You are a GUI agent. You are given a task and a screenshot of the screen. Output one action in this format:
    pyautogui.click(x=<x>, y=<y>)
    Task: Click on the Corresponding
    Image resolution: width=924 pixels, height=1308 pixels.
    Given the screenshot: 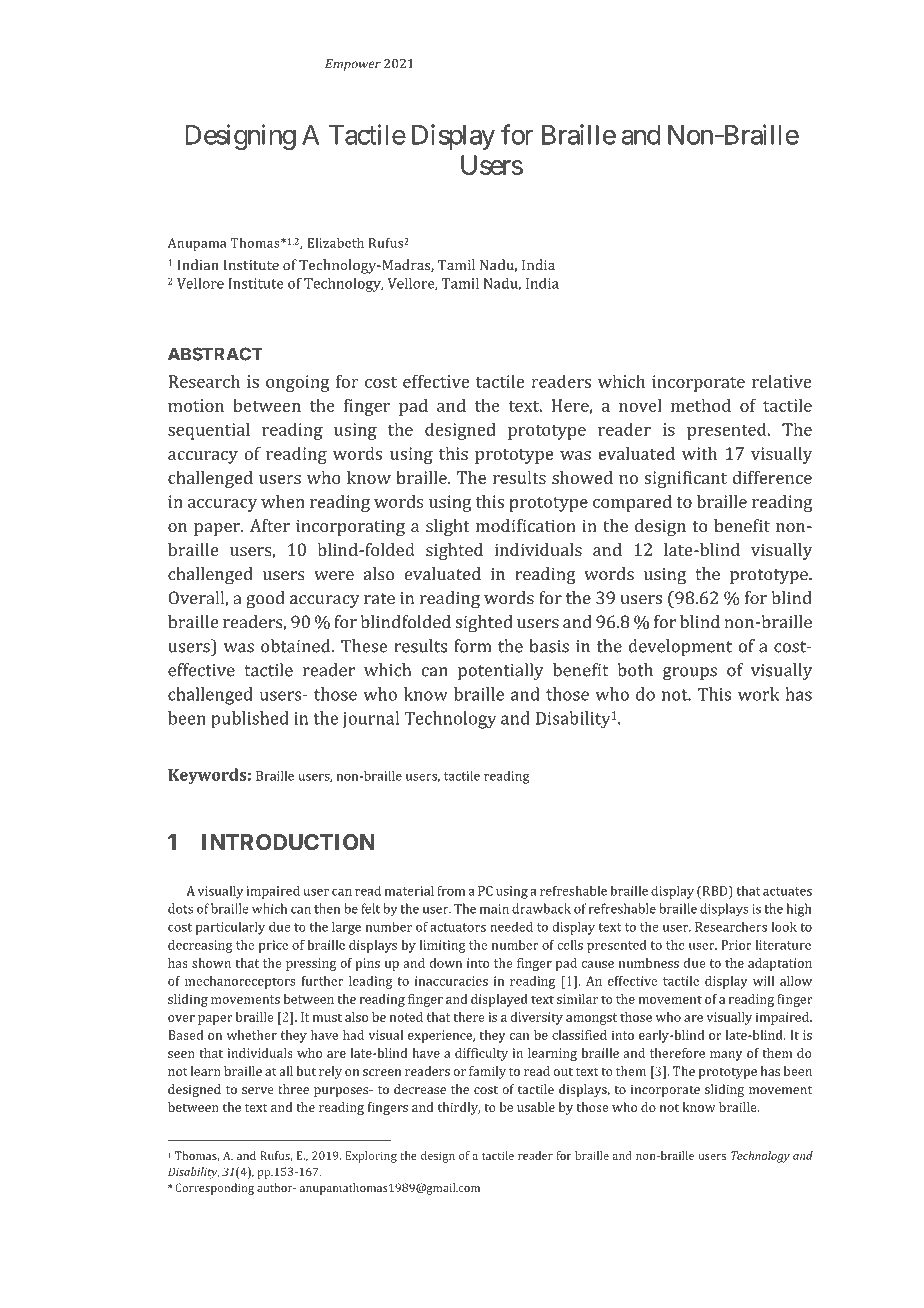 What is the action you would take?
    pyautogui.click(x=214, y=1189)
